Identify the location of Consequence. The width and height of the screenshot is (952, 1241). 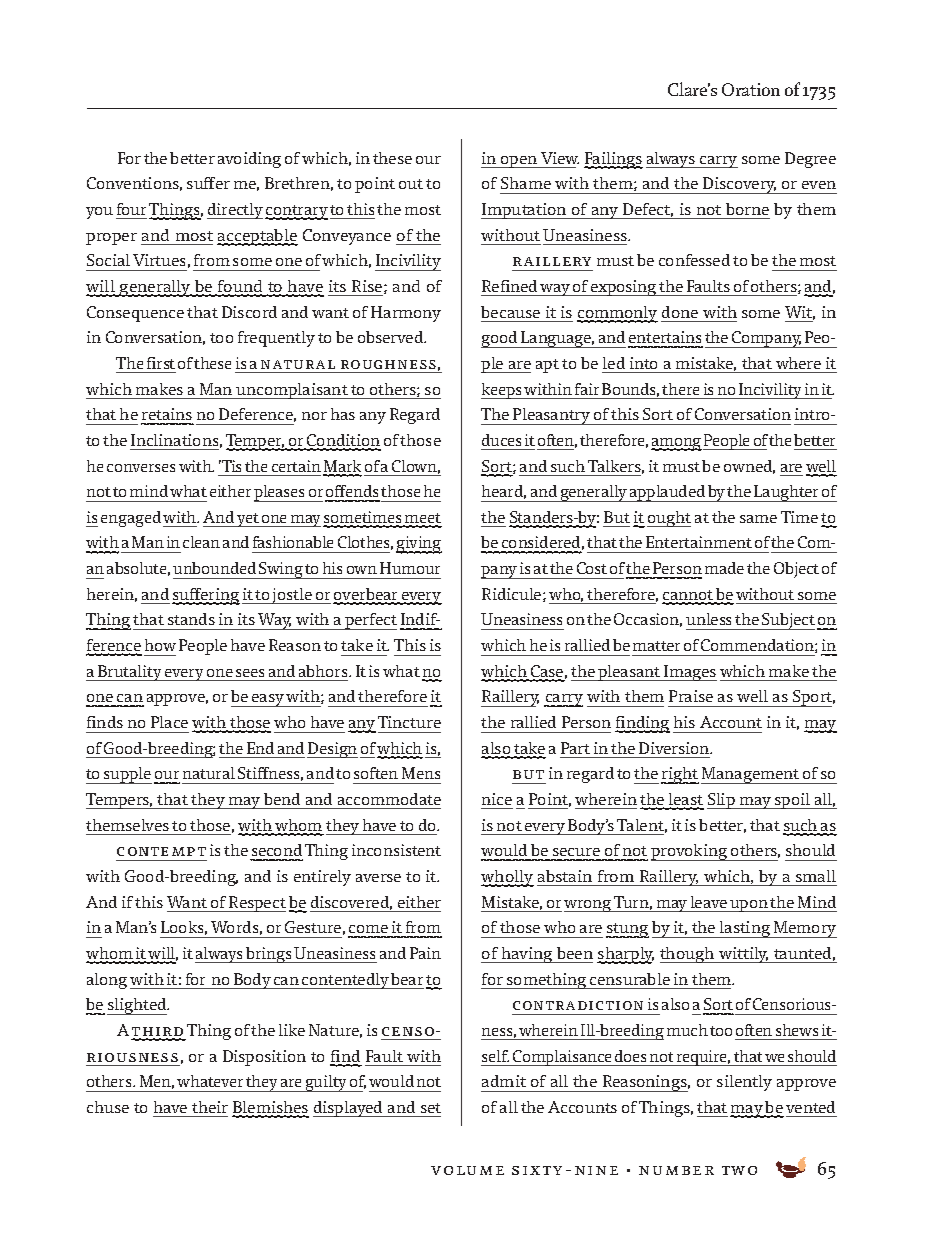
(135, 314).
